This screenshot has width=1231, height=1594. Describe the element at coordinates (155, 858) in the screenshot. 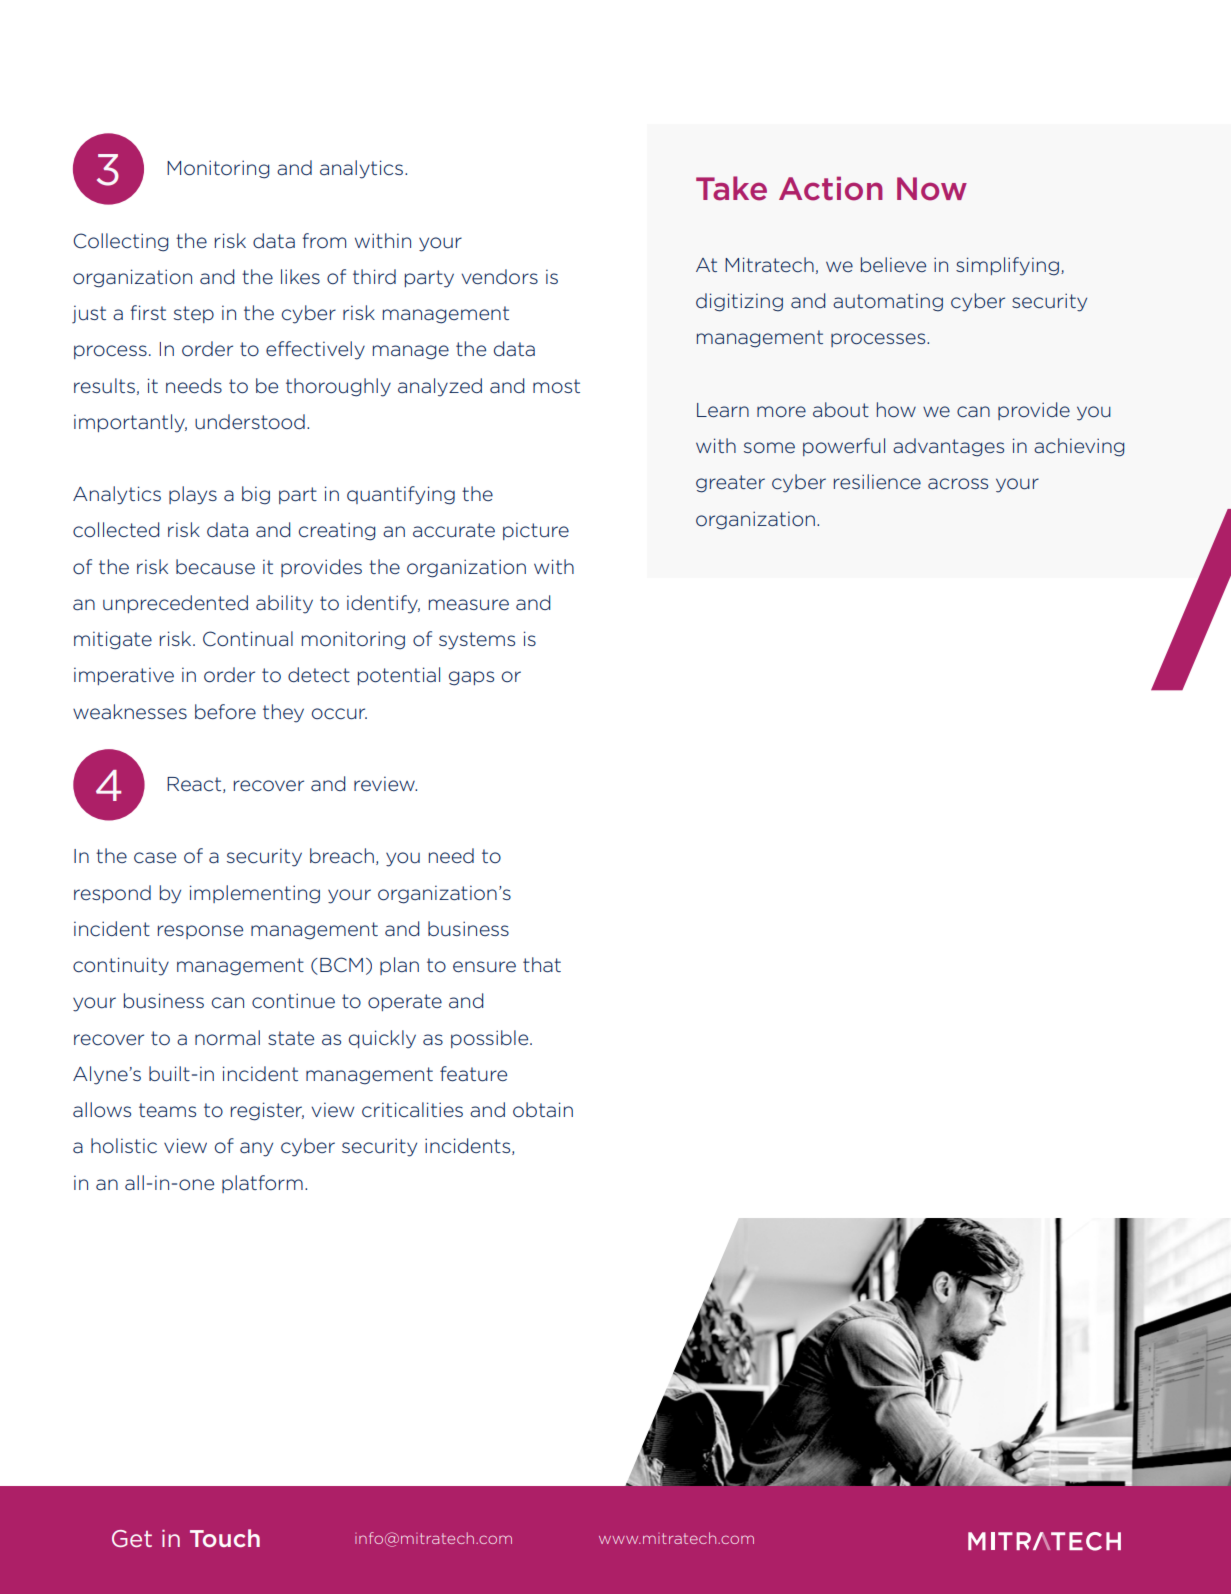

I see `case` at that location.
